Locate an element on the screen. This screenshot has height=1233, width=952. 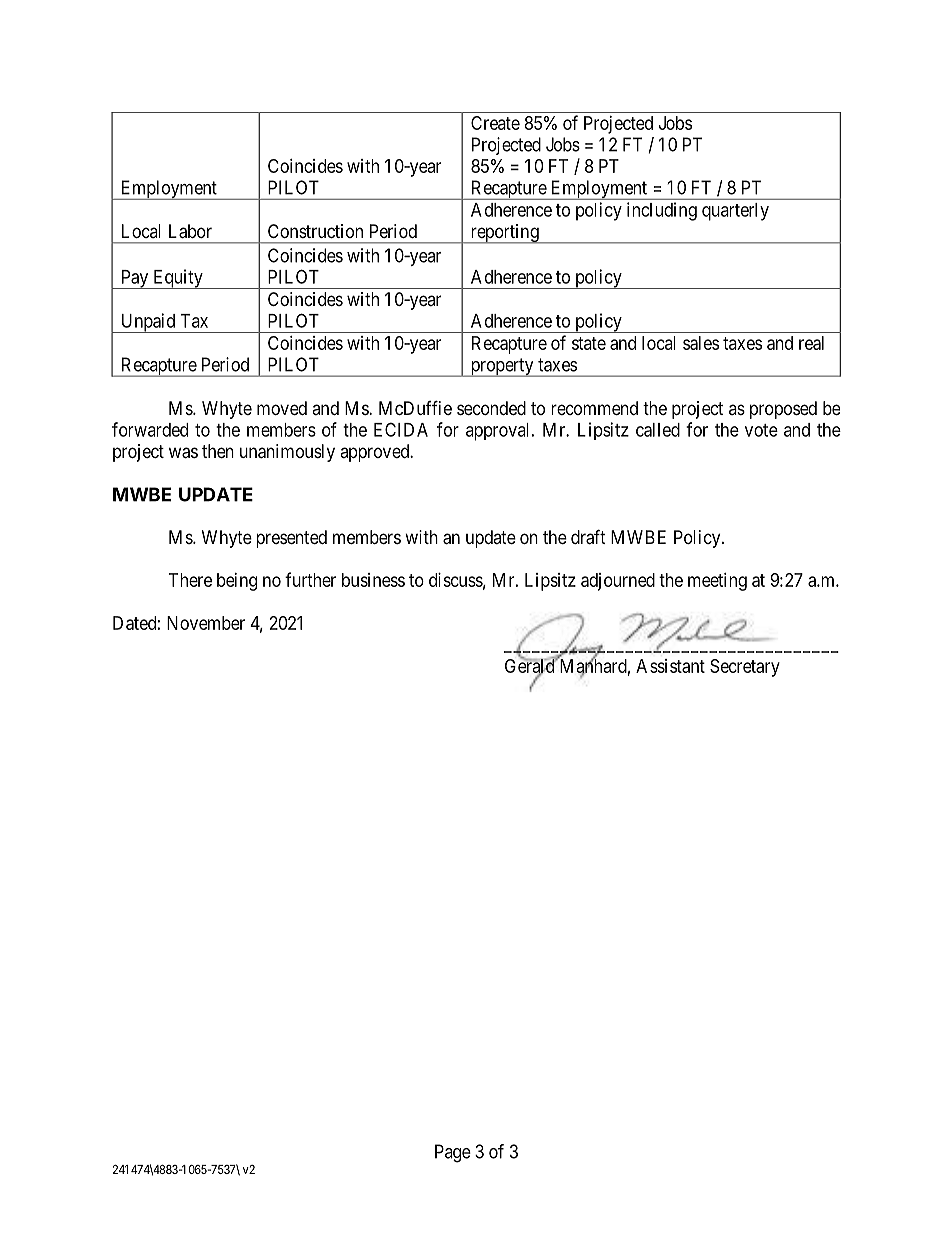
Page is located at coordinates (453, 1153).
